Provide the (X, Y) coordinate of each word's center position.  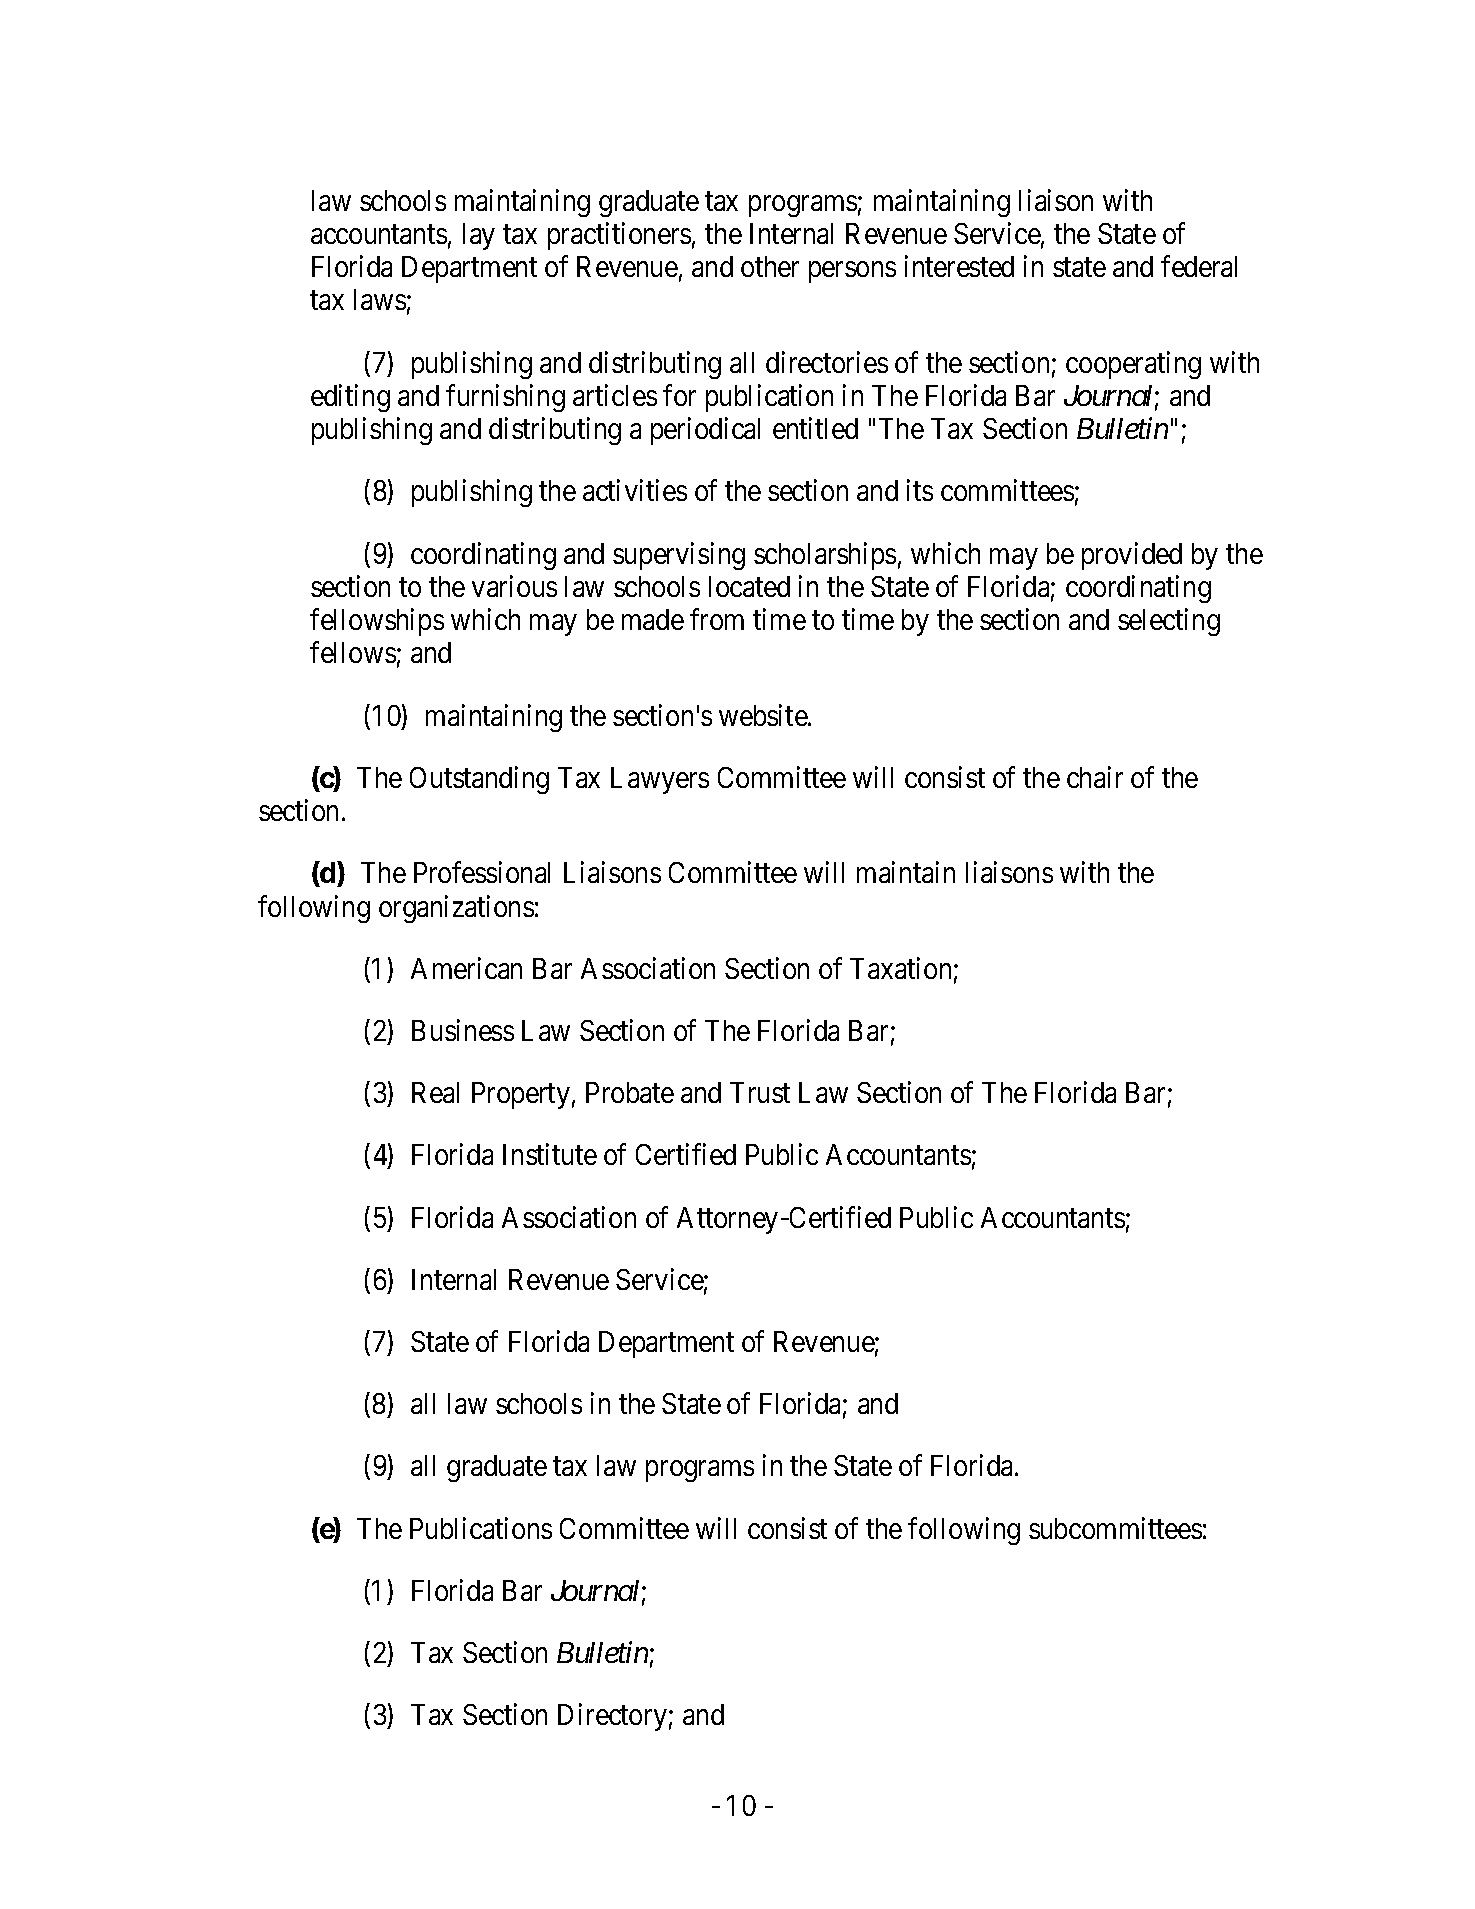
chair (1095, 777)
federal (1199, 266)
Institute (550, 1154)
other (770, 266)
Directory (612, 1717)
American (466, 968)
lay (479, 236)
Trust (760, 1092)
